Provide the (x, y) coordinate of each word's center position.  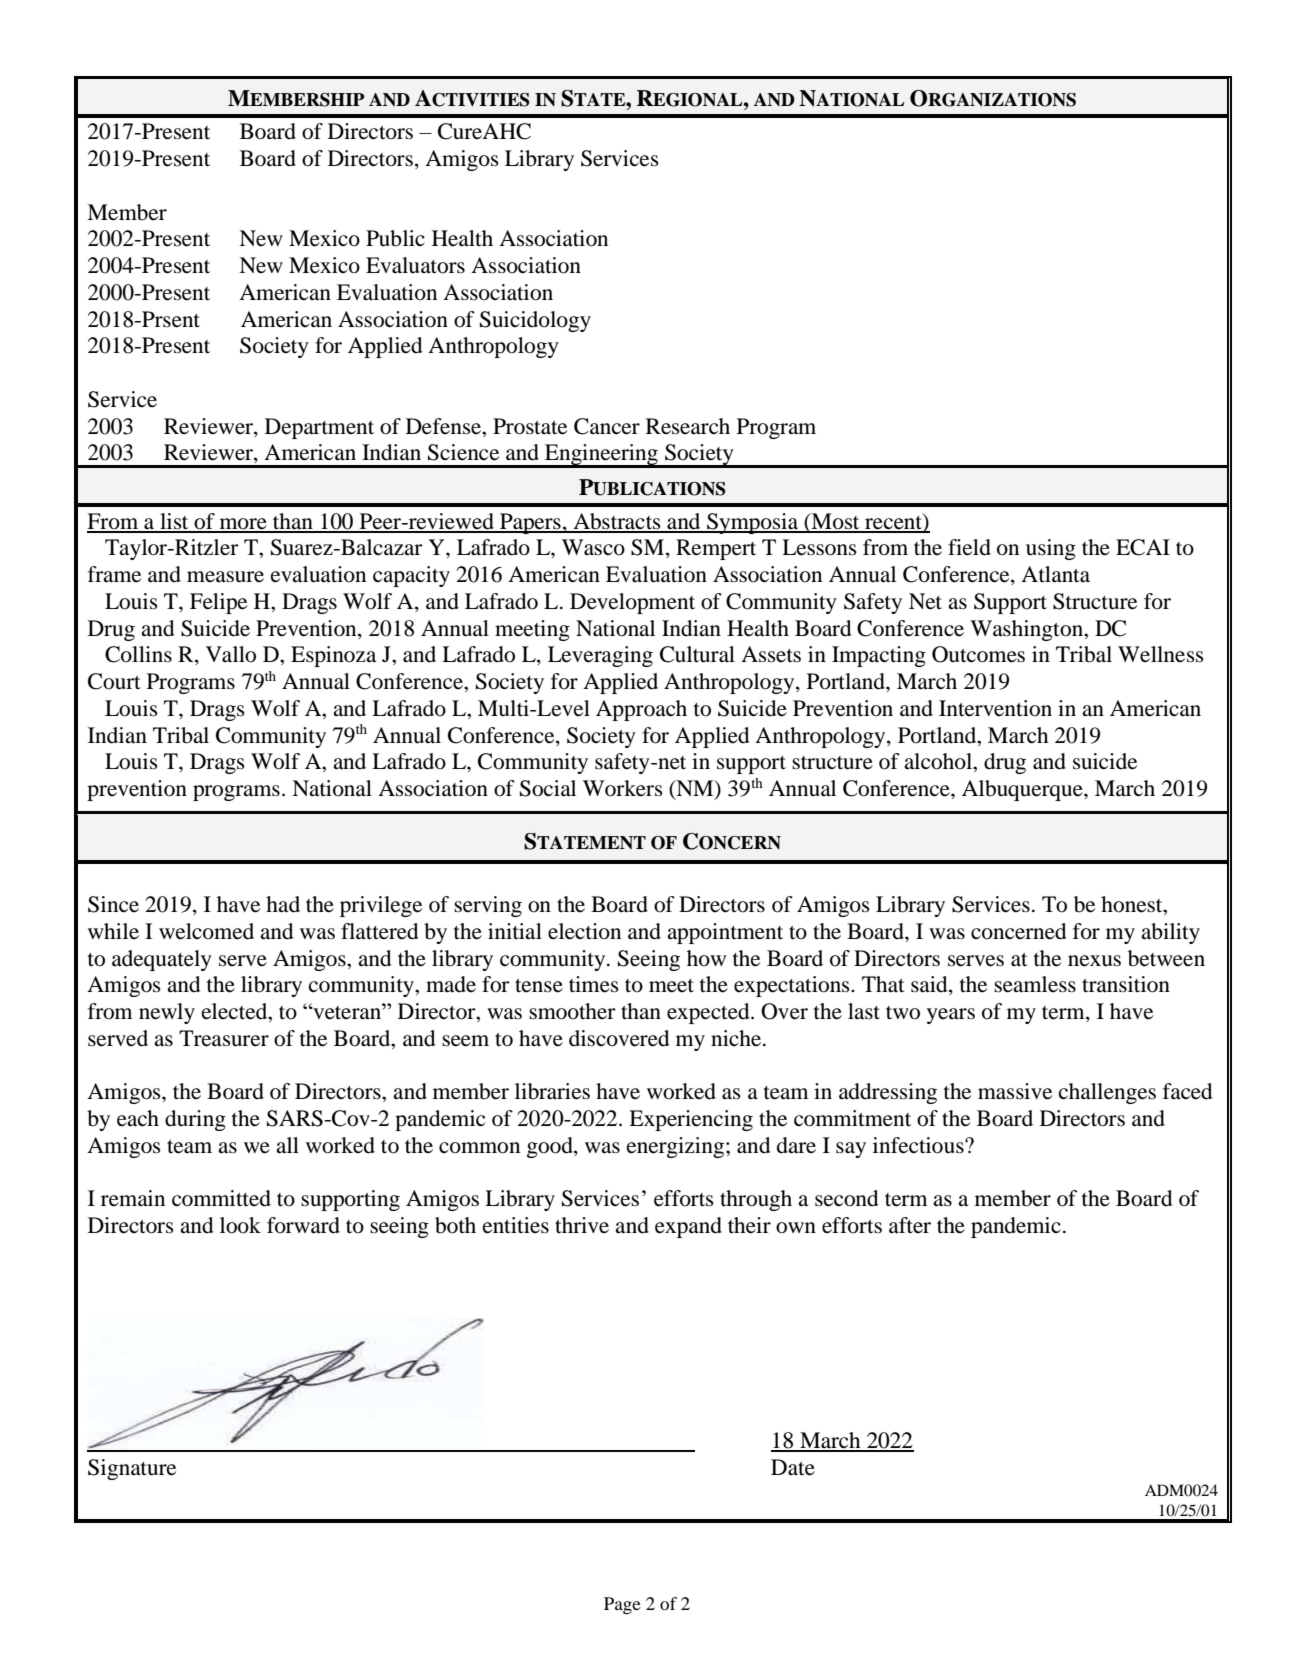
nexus (1094, 961)
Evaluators (415, 265)
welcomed (206, 931)
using (1051, 549)
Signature (132, 1469)
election (584, 931)
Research (688, 426)
